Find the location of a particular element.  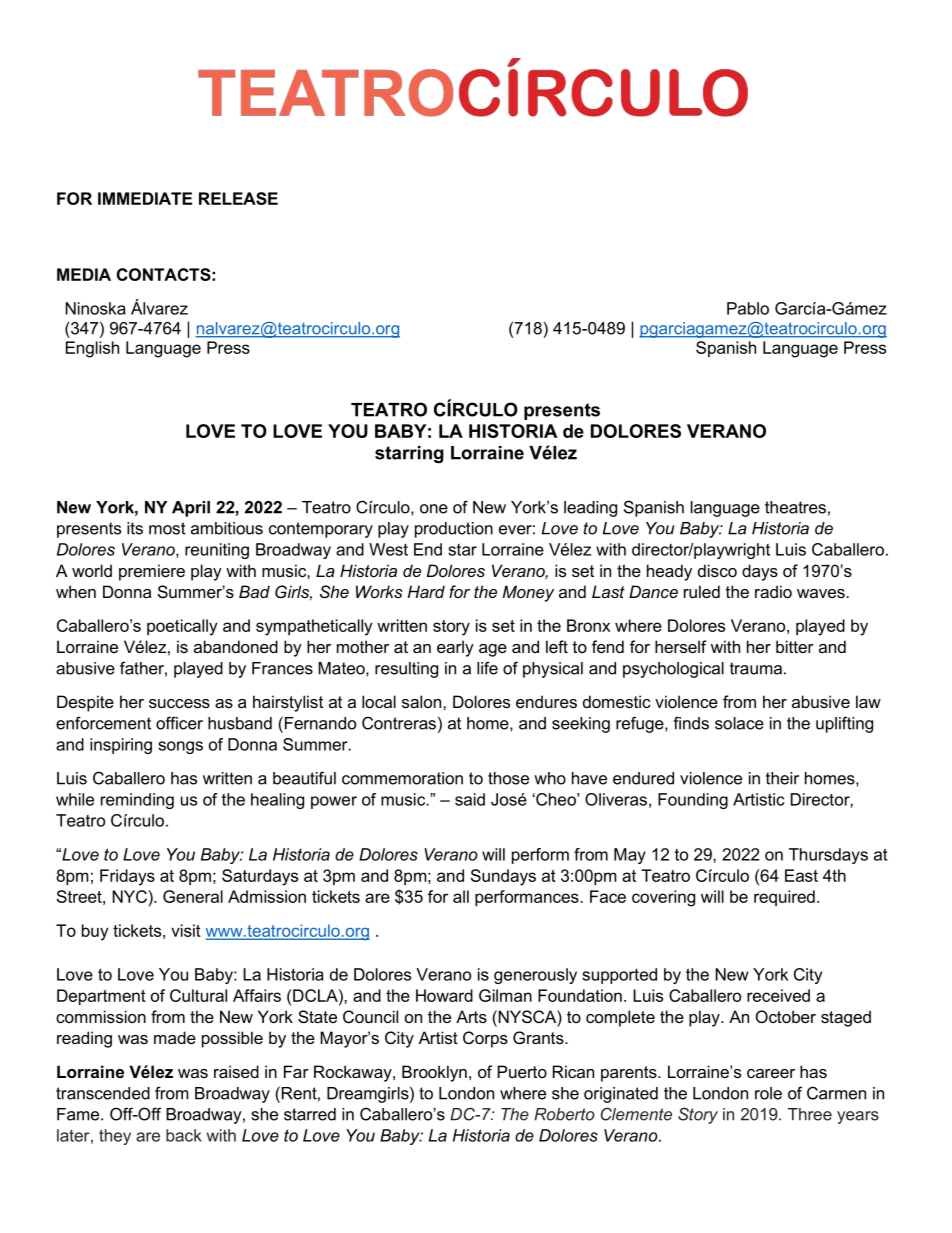

theatres is located at coordinates (795, 507).
